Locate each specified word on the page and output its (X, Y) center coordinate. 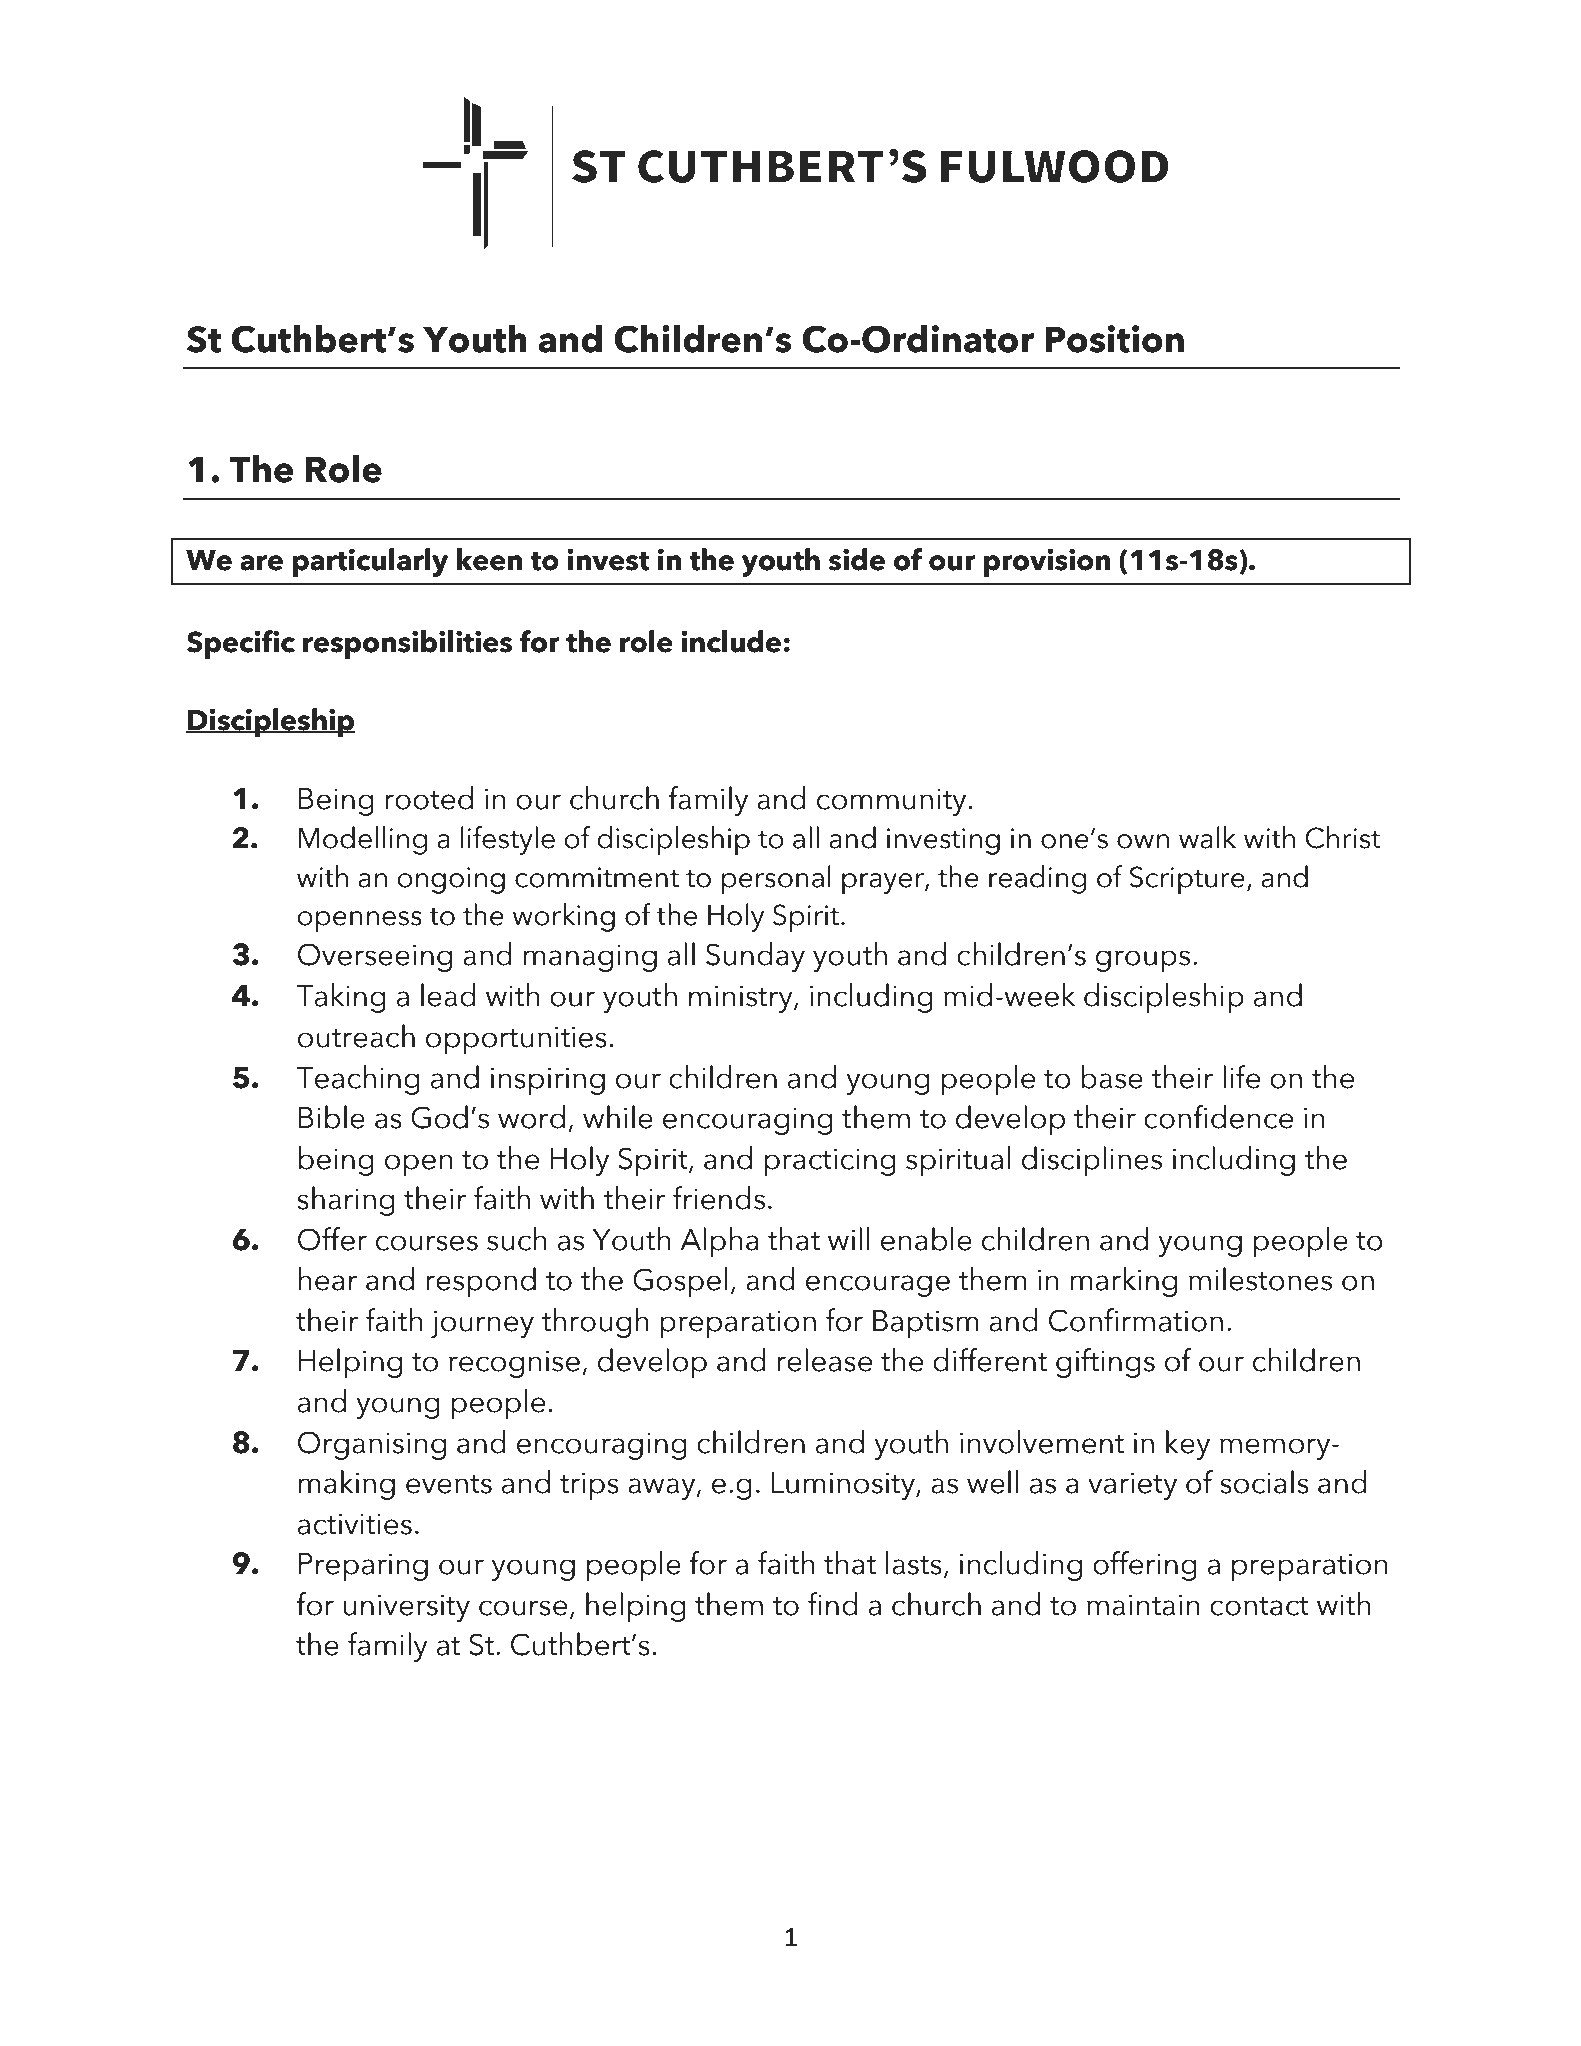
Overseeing (375, 957)
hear (328, 1279)
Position (1114, 339)
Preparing (363, 1567)
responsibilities (407, 644)
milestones (1260, 1279)
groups (1143, 961)
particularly (370, 562)
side (857, 559)
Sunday (755, 957)
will (849, 1238)
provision (1047, 562)
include (731, 641)
